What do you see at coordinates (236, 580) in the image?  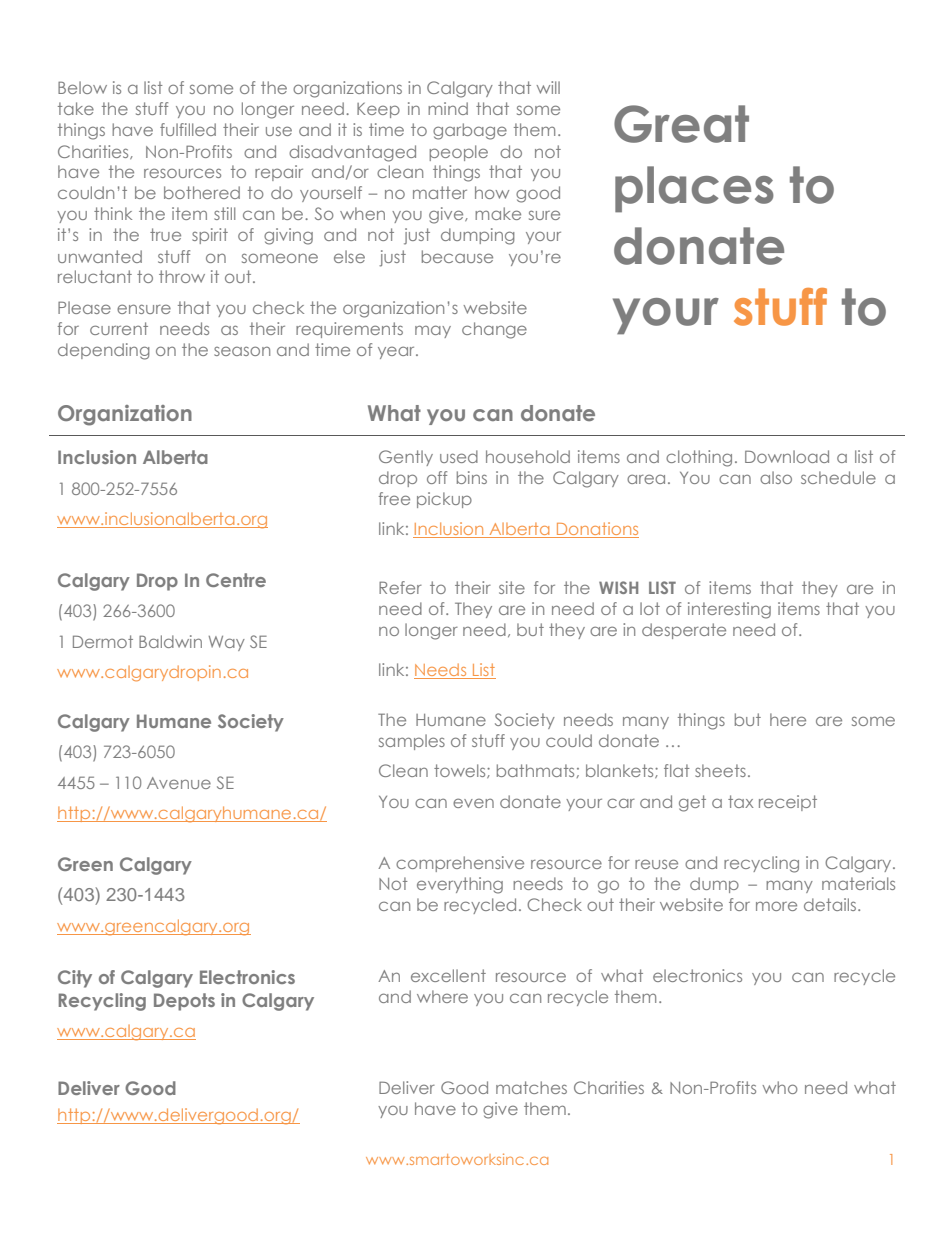 I see `Centre` at bounding box center [236, 580].
